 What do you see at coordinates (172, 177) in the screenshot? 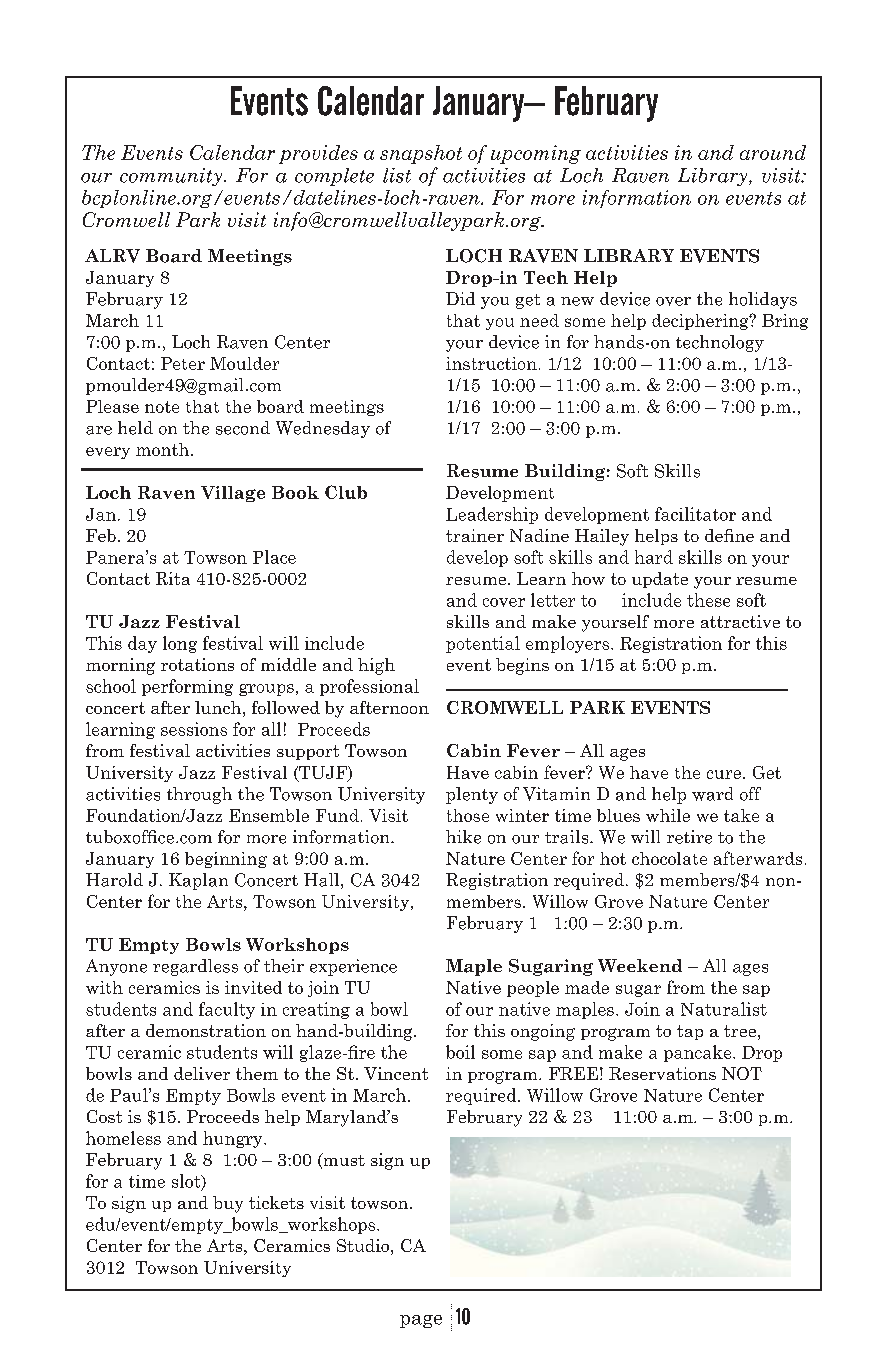
I see `community` at bounding box center [172, 177].
